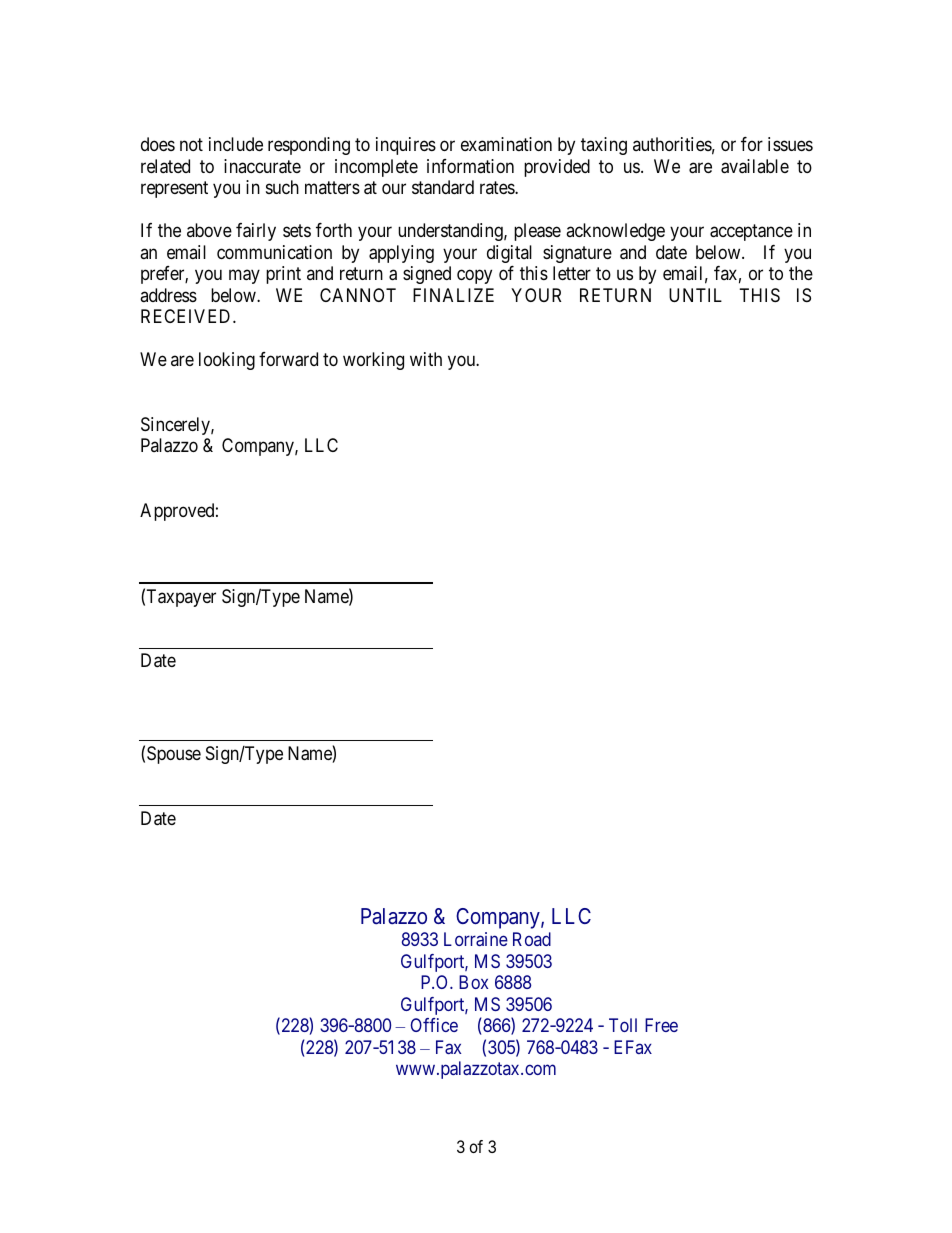  Describe the element at coordinates (174, 755) in the screenshot. I see `Spouse` at that location.
